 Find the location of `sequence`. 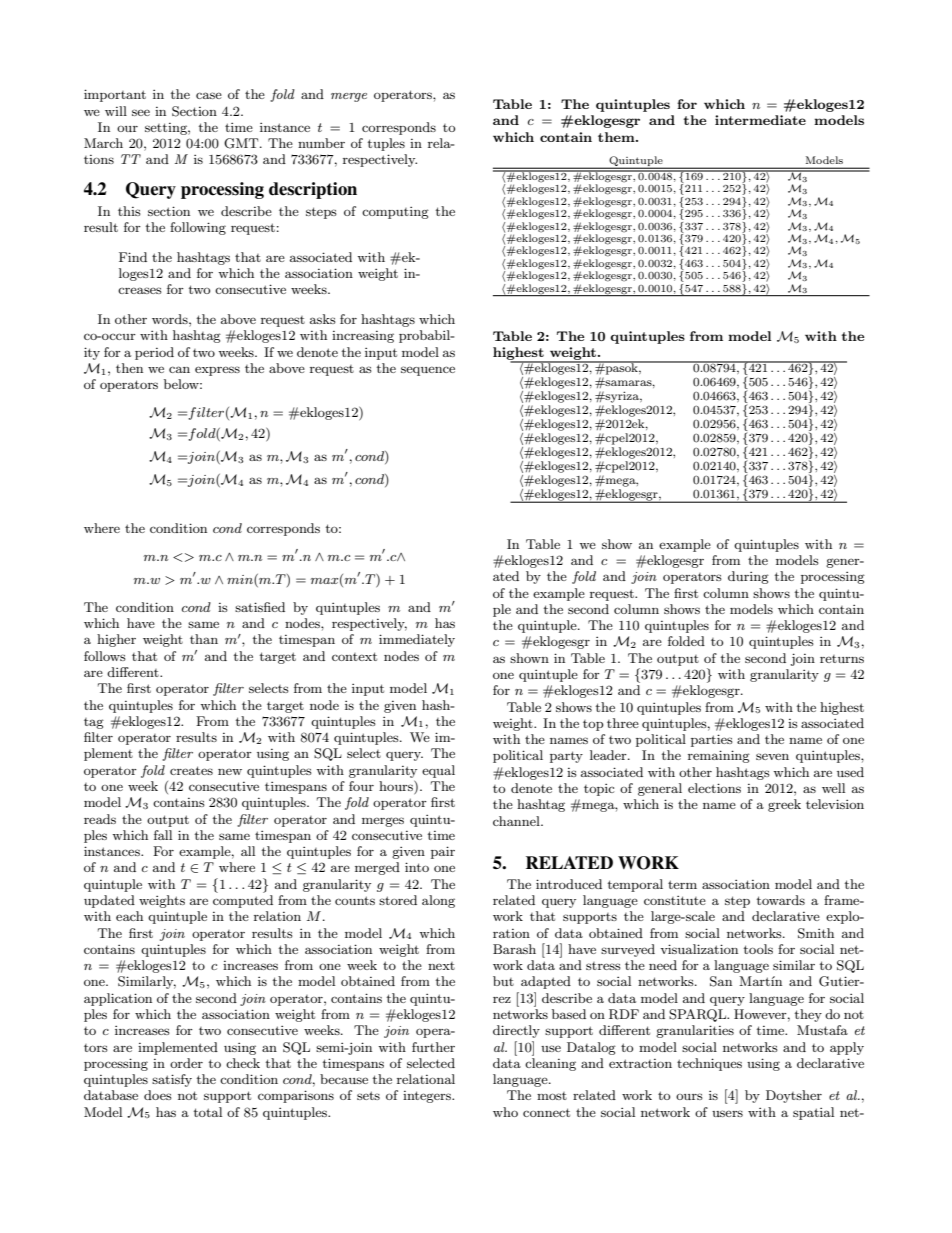

sequence is located at coordinates (428, 371).
